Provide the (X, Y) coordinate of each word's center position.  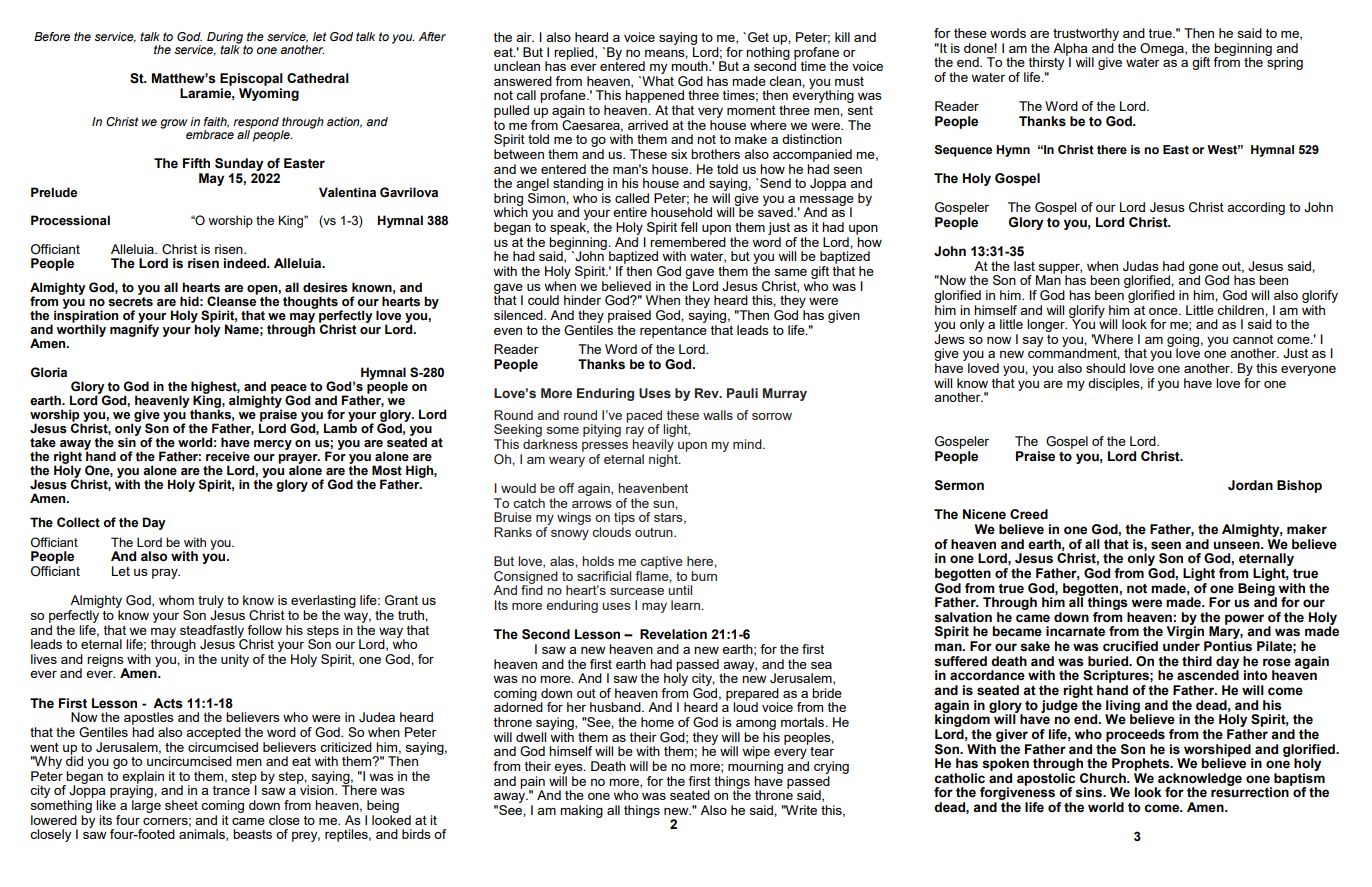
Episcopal (251, 79)
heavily (653, 445)
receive (228, 456)
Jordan (1250, 485)
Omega (1163, 49)
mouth (690, 66)
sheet (181, 805)
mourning (755, 767)
